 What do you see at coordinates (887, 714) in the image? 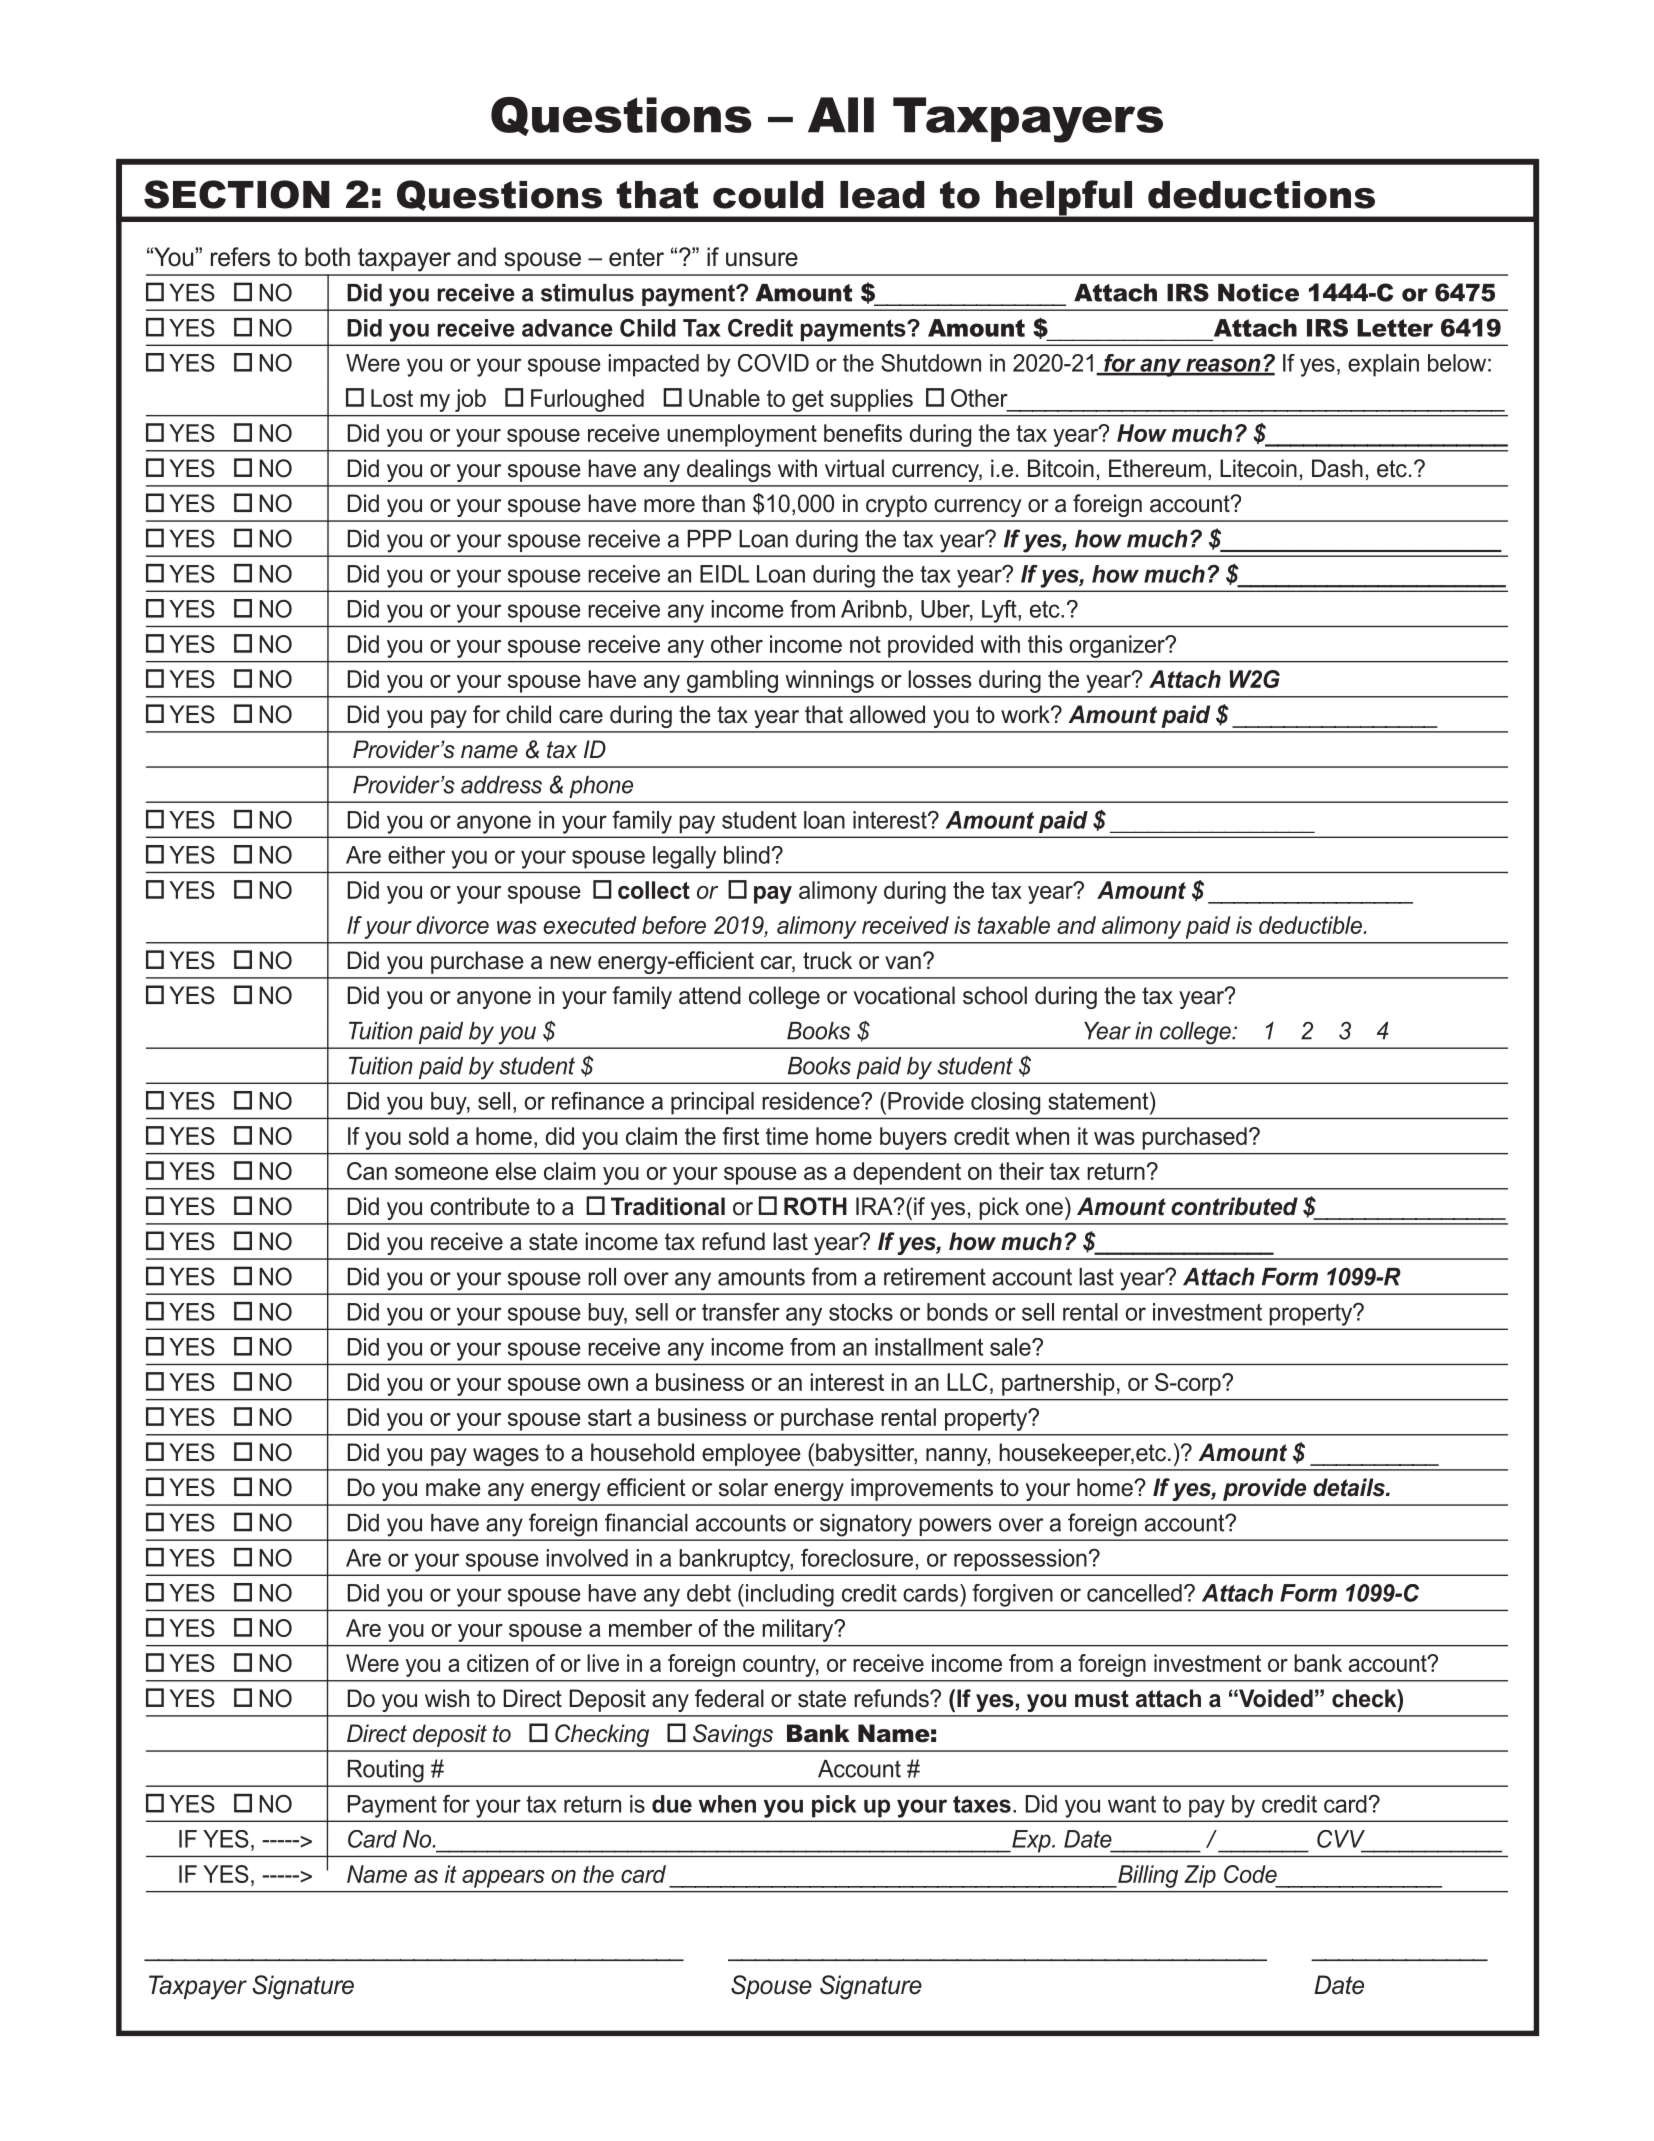
I see `allowed` at bounding box center [887, 714].
